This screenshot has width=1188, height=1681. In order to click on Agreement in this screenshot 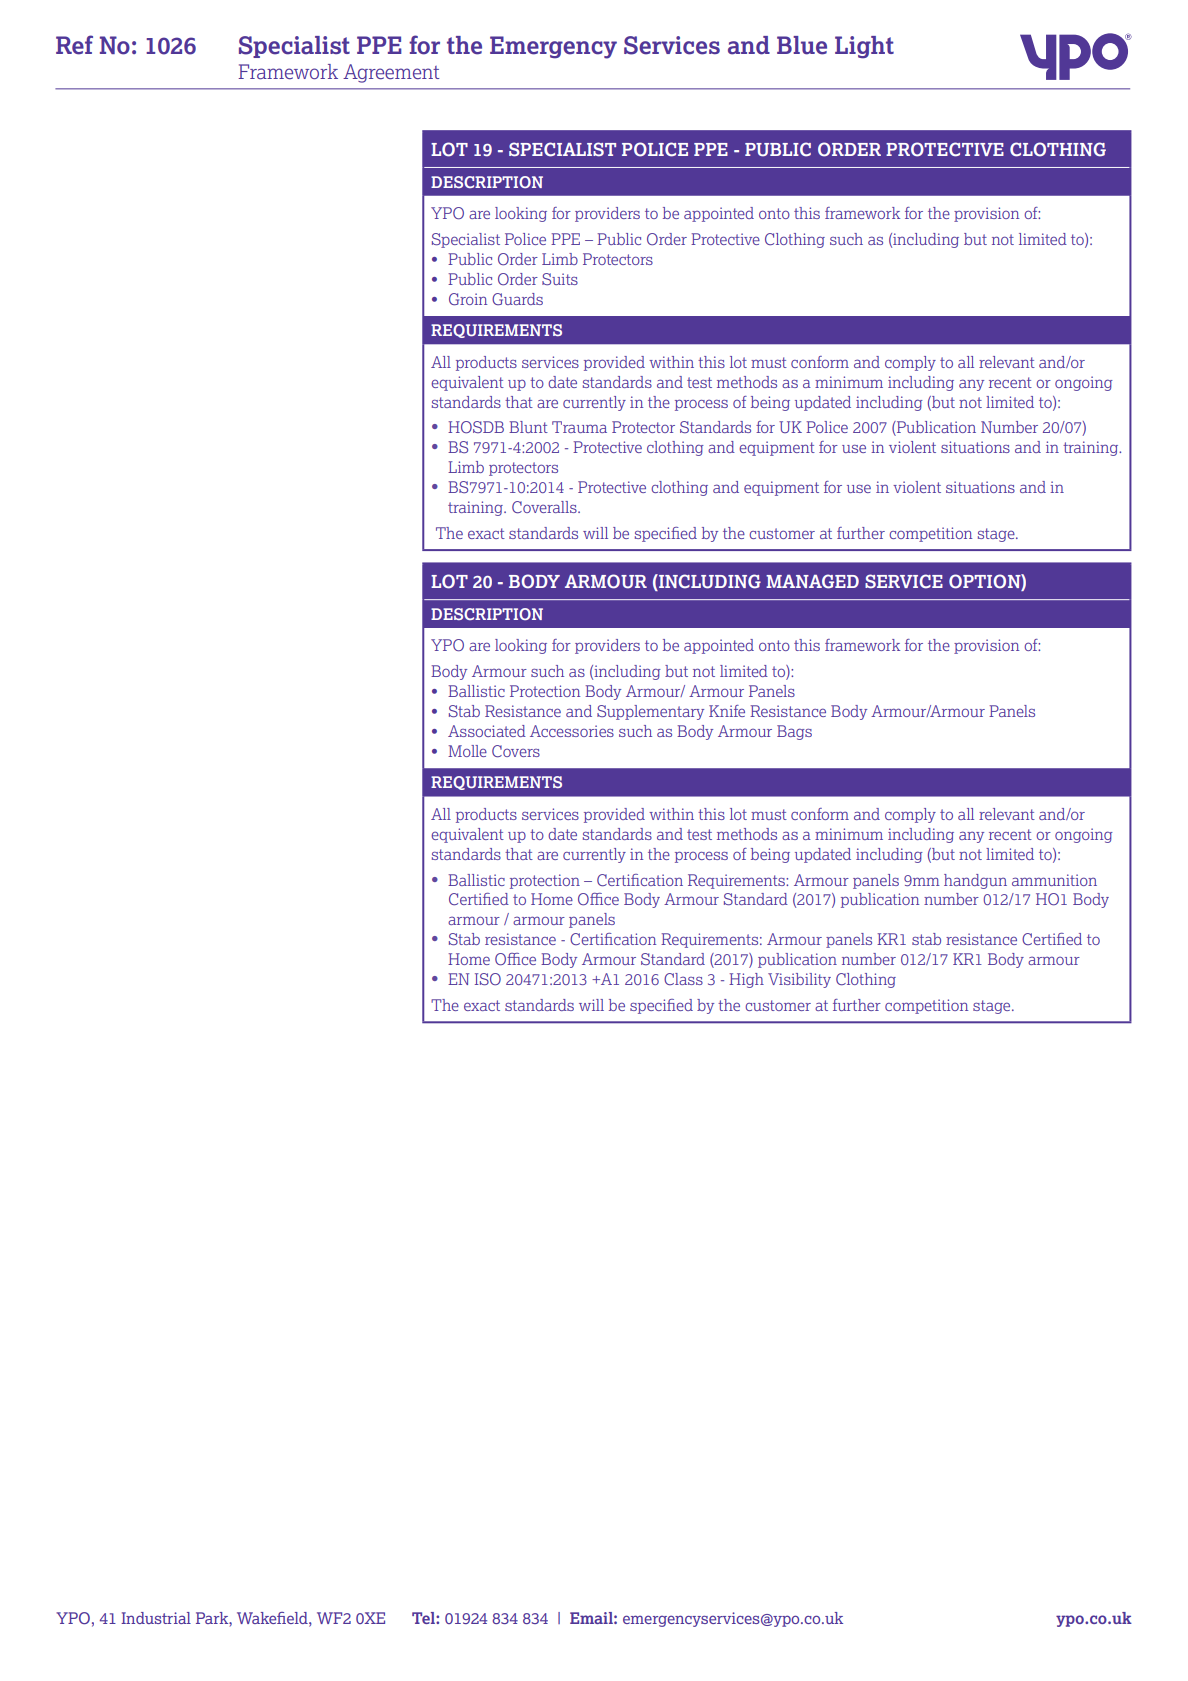, I will do `click(391, 73)`.
